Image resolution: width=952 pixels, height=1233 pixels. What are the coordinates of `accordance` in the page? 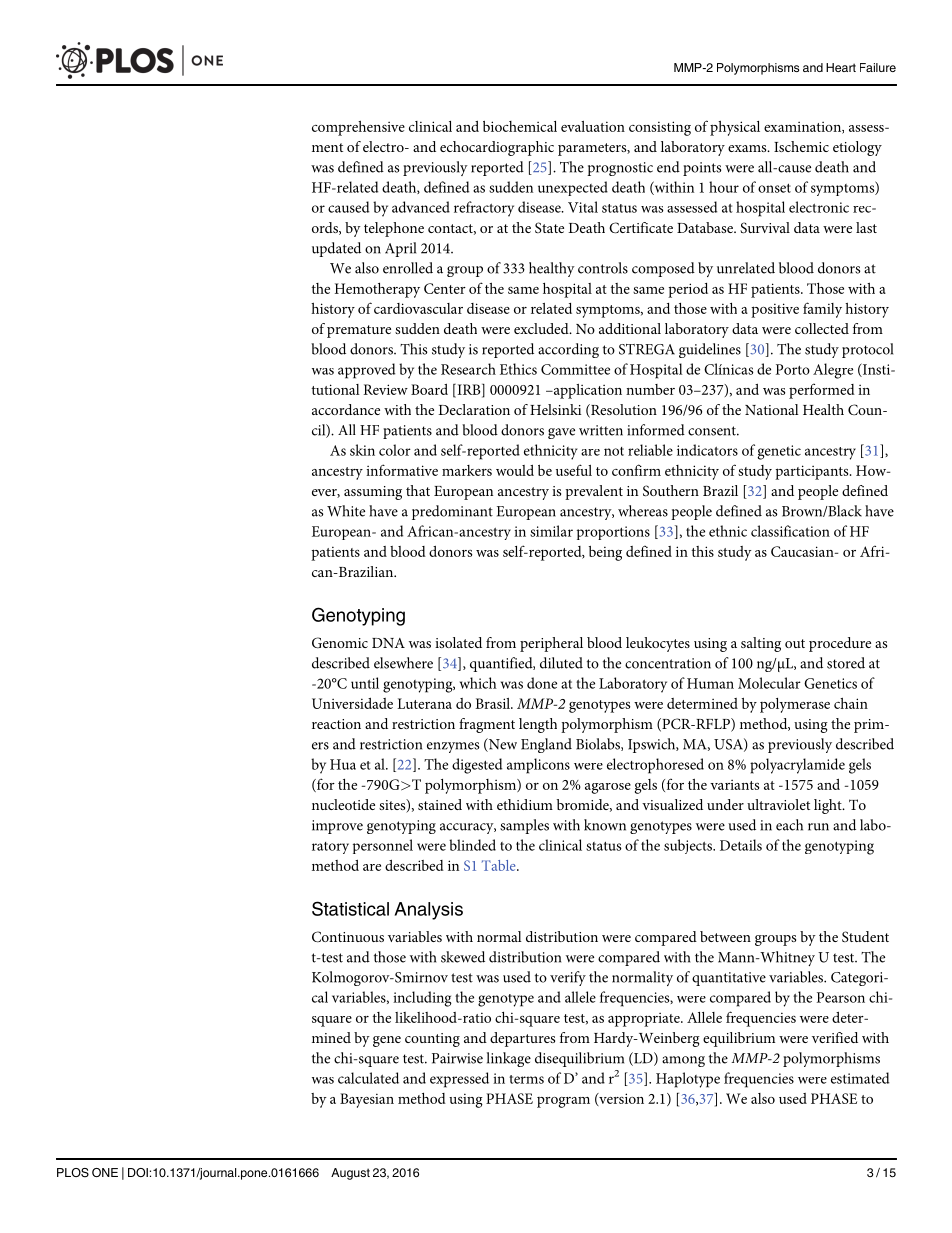 It's located at (346, 409).
